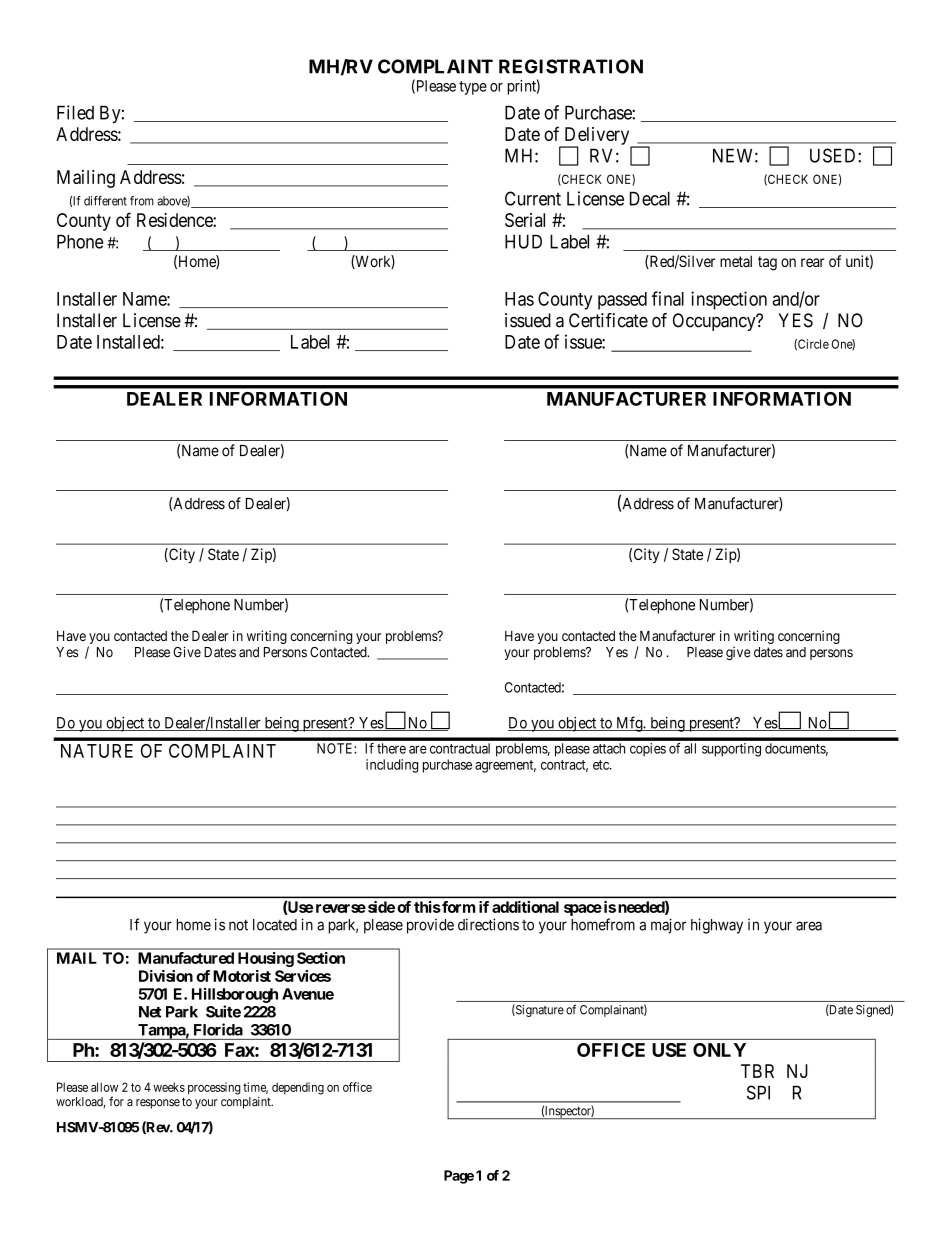 This screenshot has width=952, height=1233. Describe the element at coordinates (392, 766) in the screenshot. I see `including` at that location.
